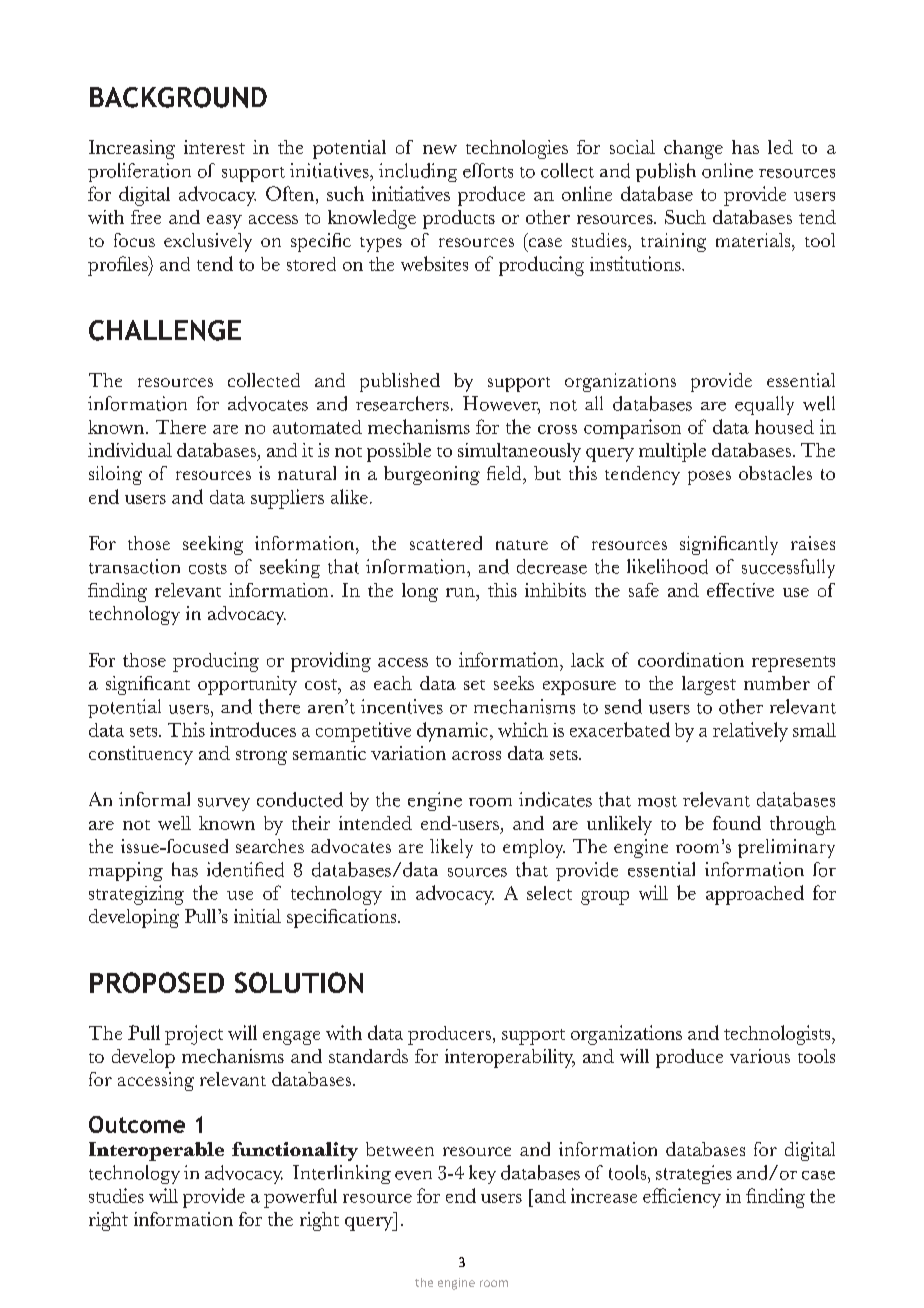 This page has width=924, height=1308. Describe the element at coordinates (214, 147) in the page. I see `interest` at that location.
